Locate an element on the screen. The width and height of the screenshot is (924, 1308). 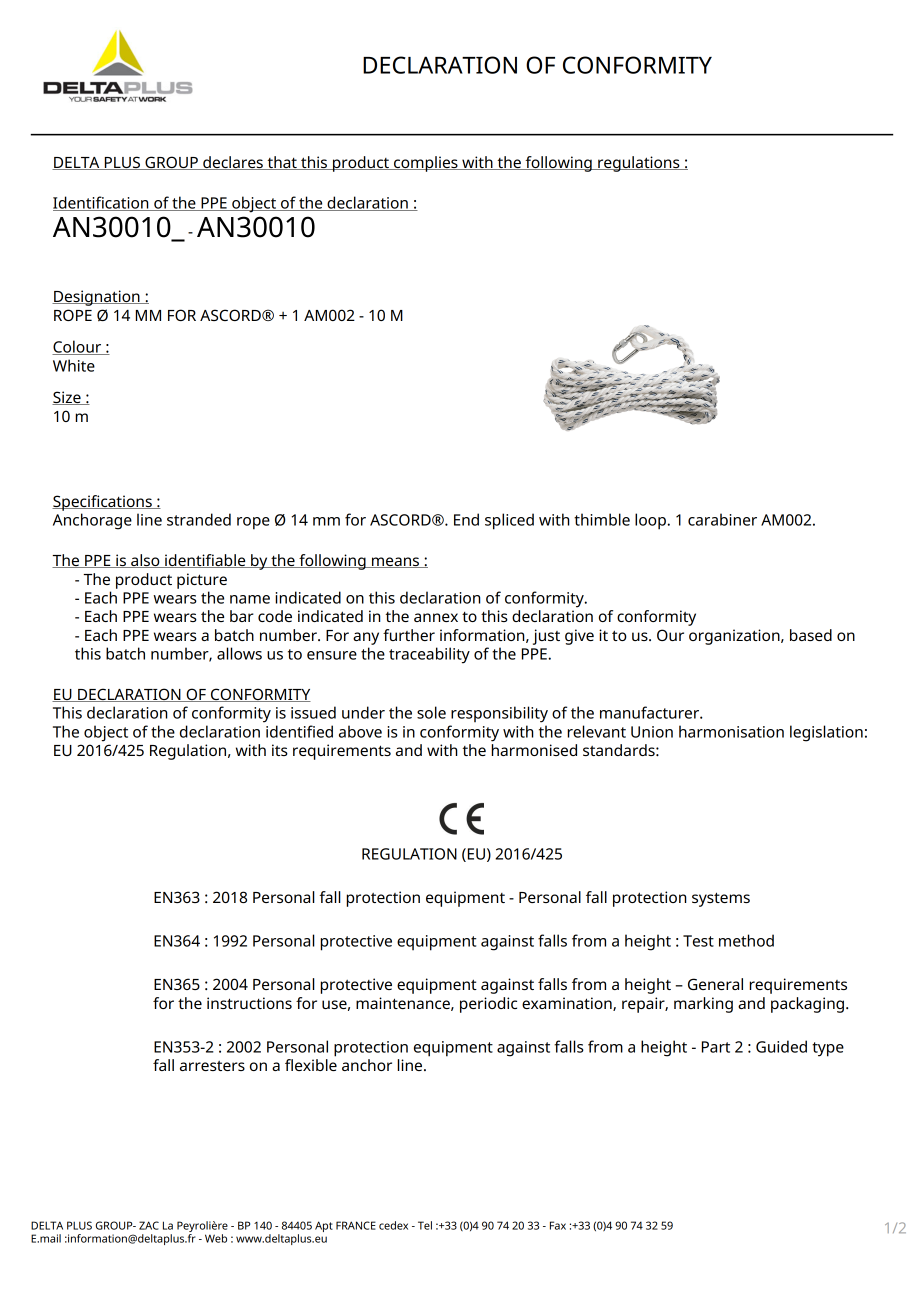
that is located at coordinates (282, 163).
